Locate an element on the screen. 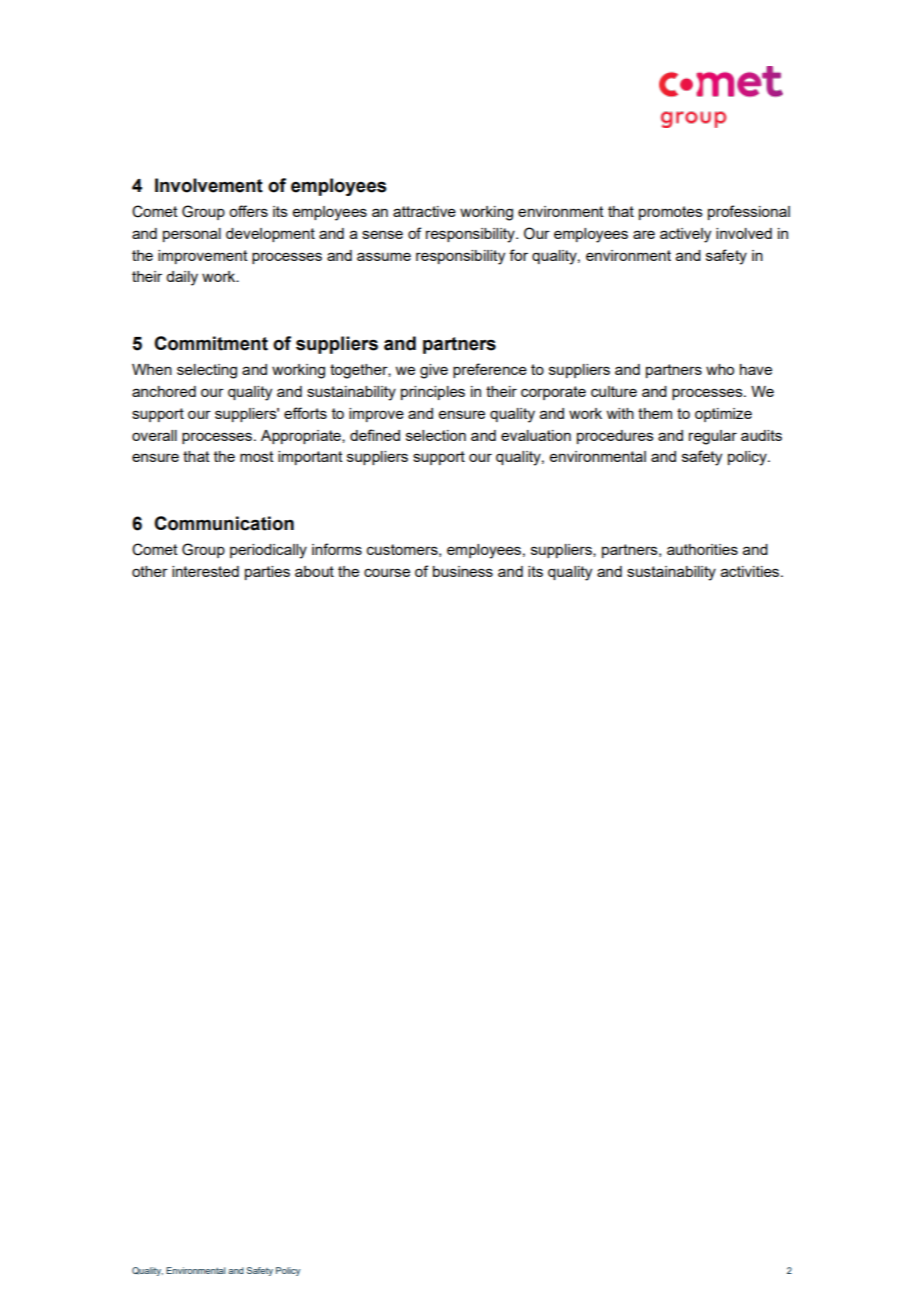 This screenshot has width=924, height=1308. interested is located at coordinates (205, 571).
